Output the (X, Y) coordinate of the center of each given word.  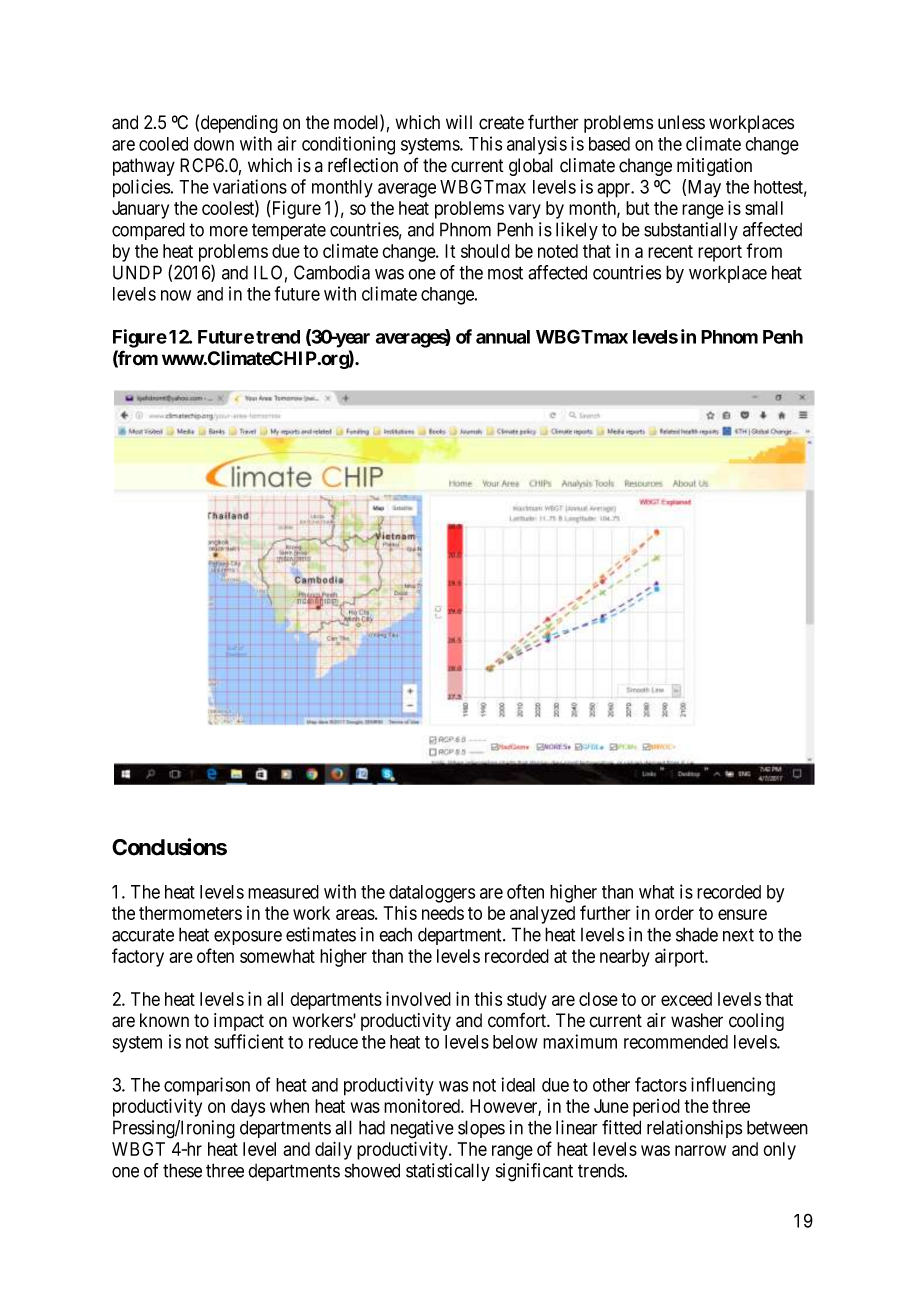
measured (283, 892)
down (214, 144)
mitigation (714, 167)
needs (443, 913)
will (459, 122)
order (674, 913)
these (182, 1170)
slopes (481, 1129)
